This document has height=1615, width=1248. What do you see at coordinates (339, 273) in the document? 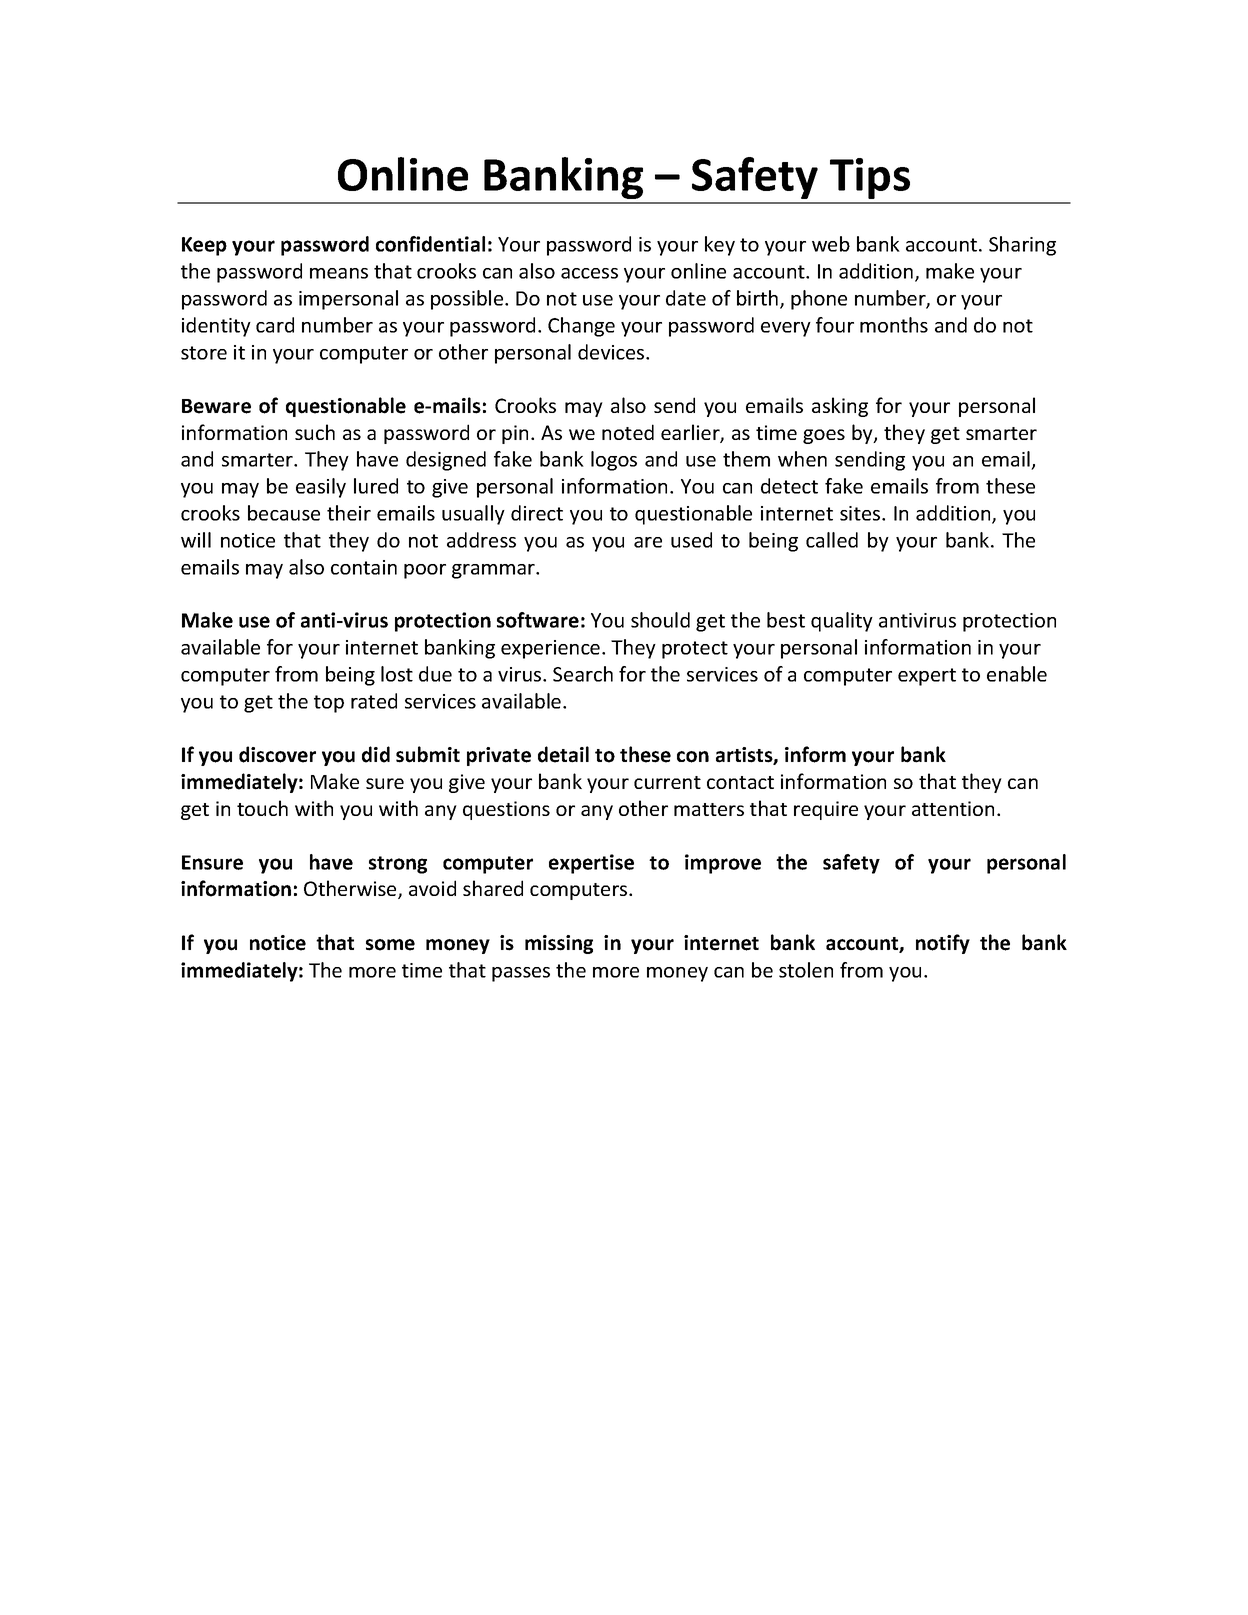
I see `means` at bounding box center [339, 273].
